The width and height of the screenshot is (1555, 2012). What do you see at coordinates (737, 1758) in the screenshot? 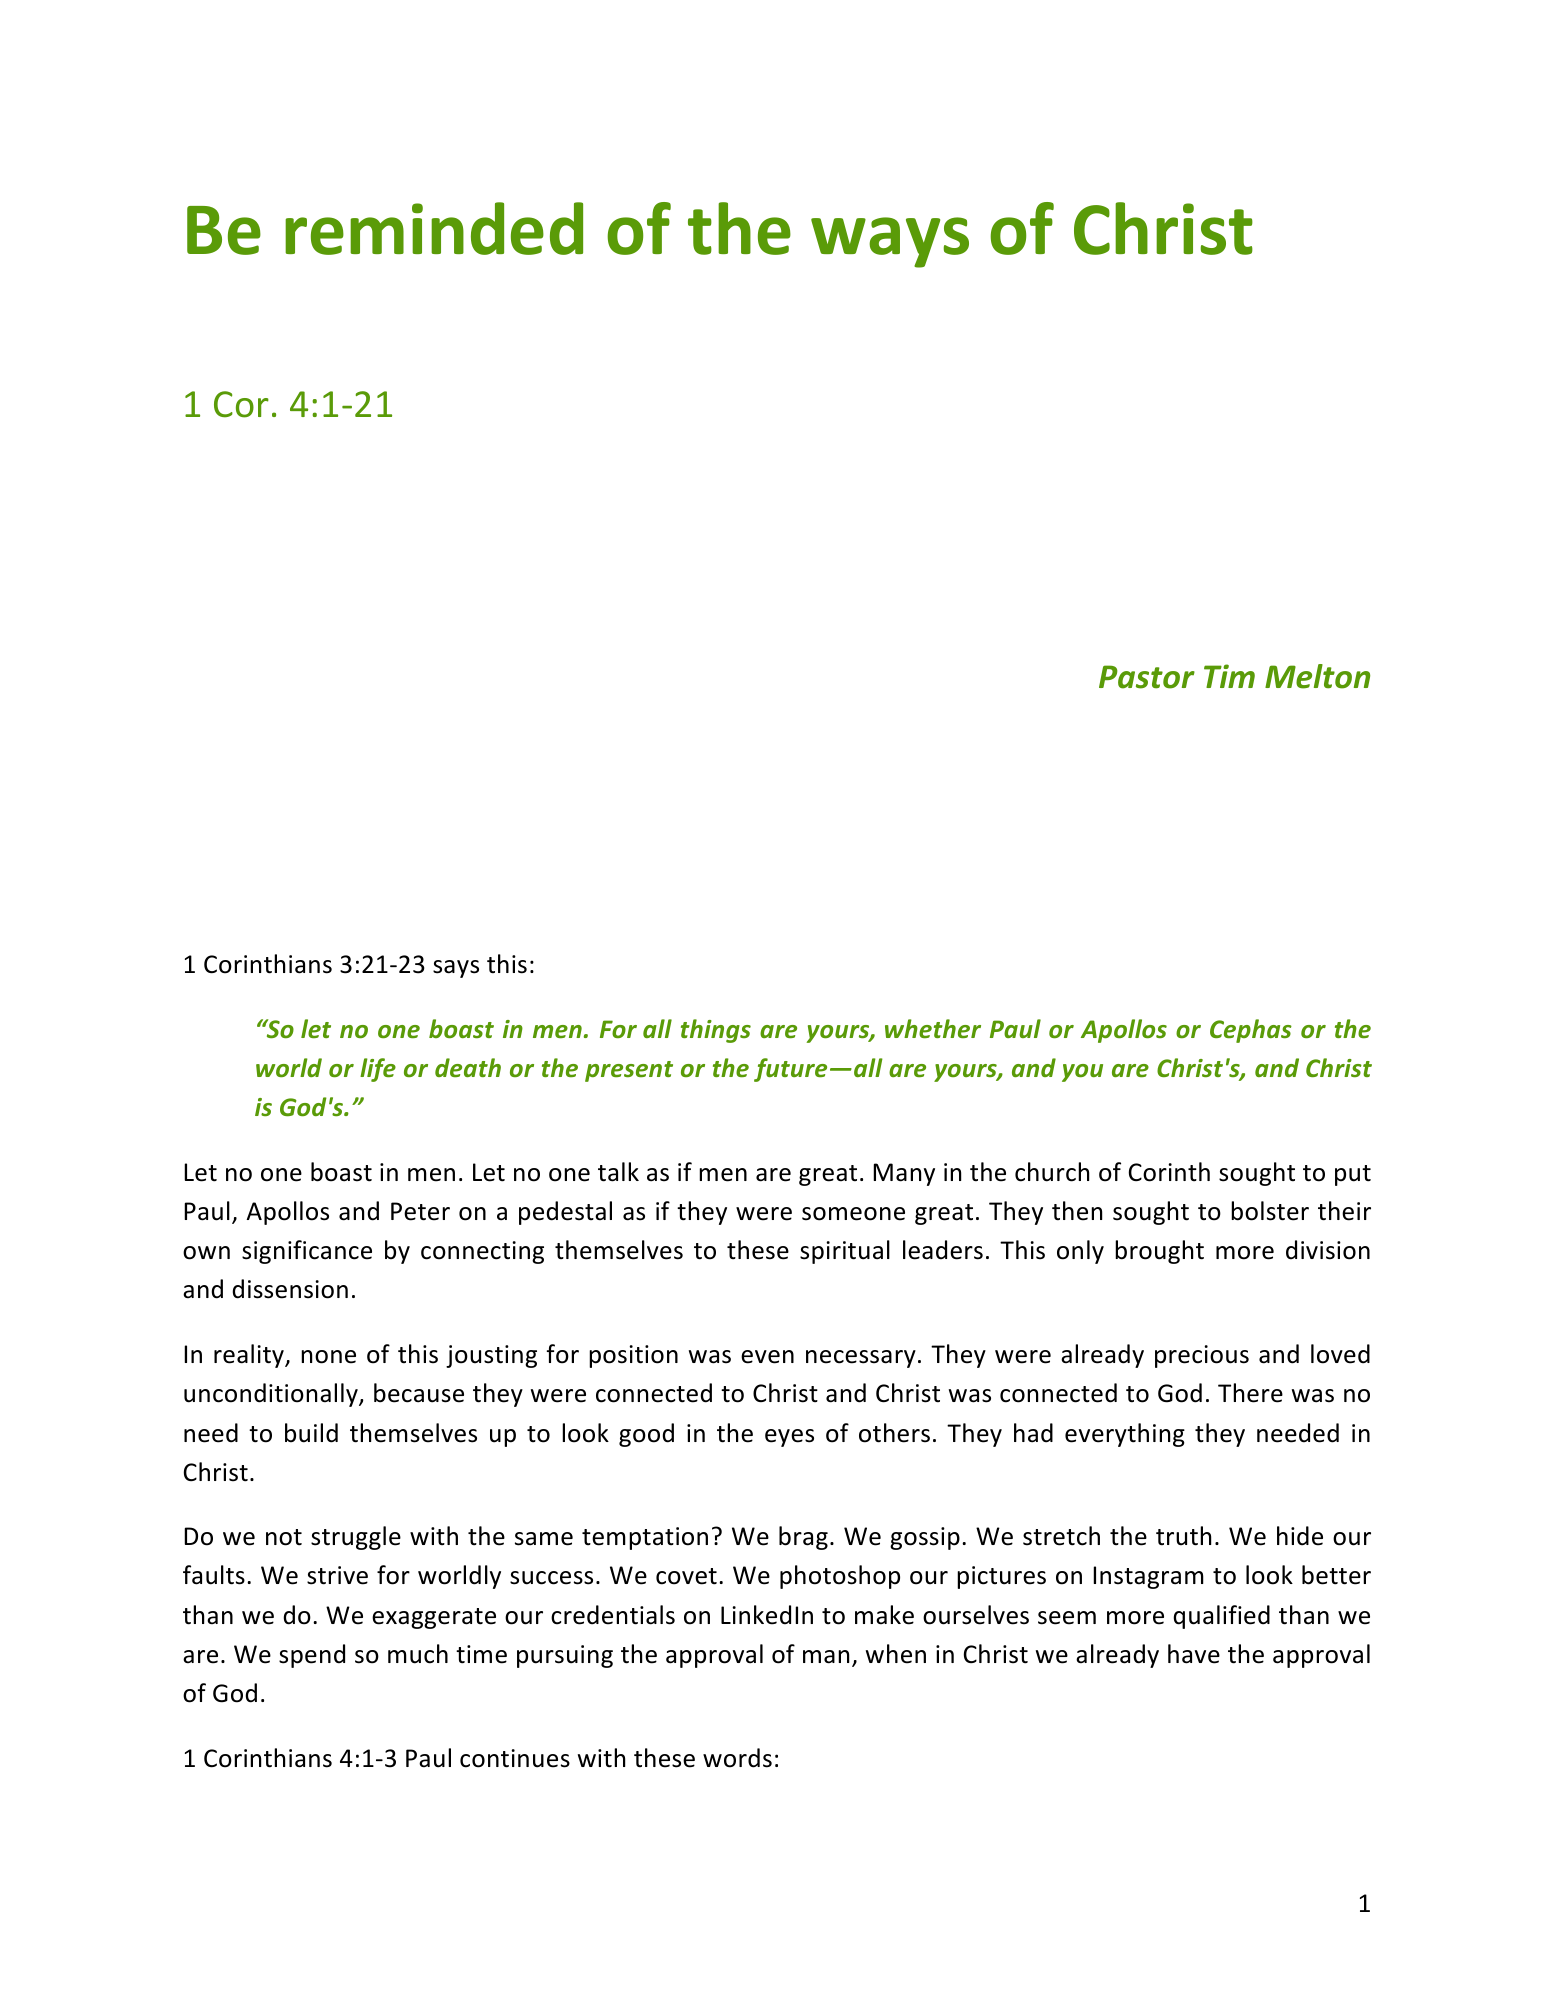
I see `words` at bounding box center [737, 1758].
